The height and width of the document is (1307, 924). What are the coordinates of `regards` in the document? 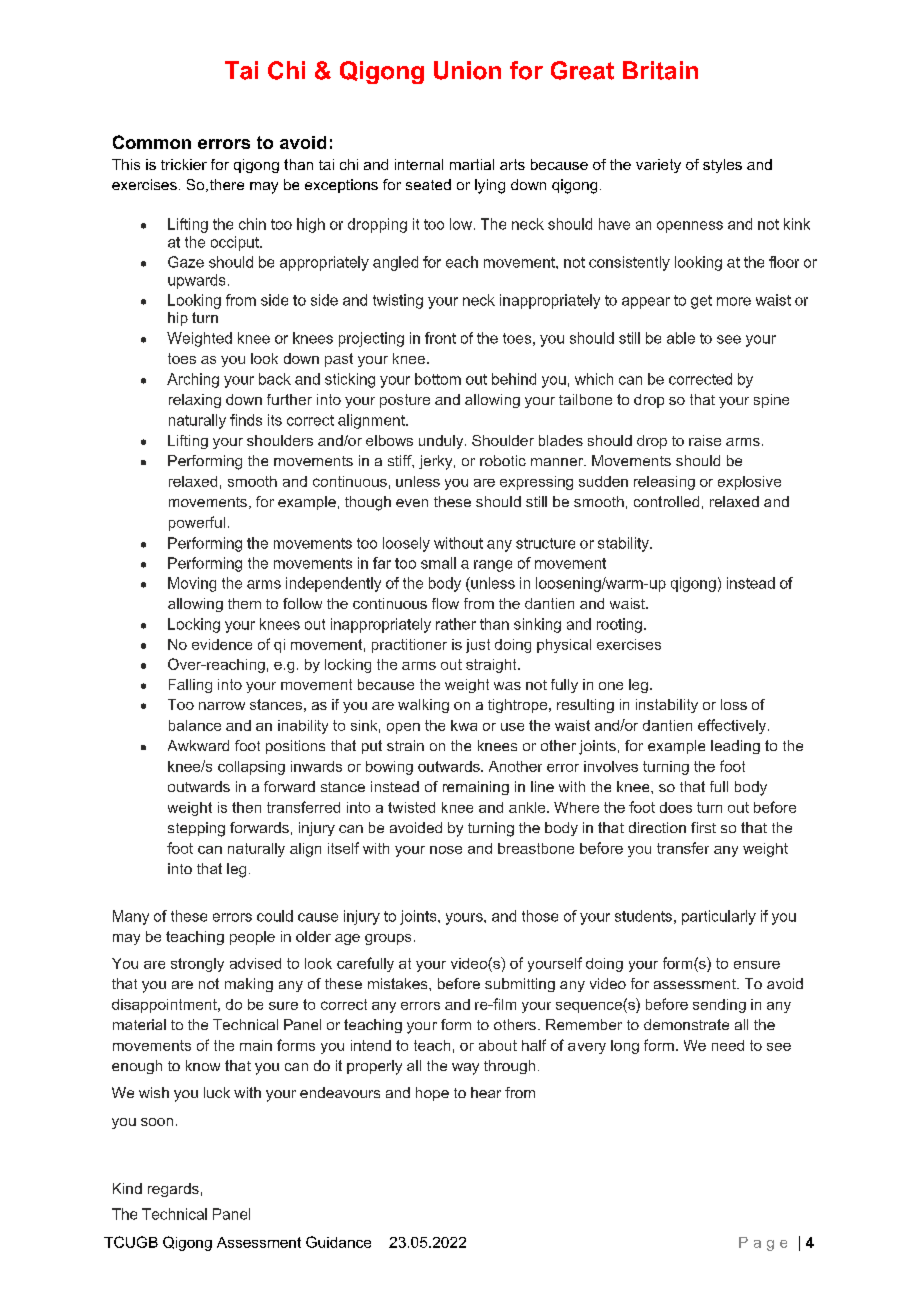 It's located at (173, 1190).
